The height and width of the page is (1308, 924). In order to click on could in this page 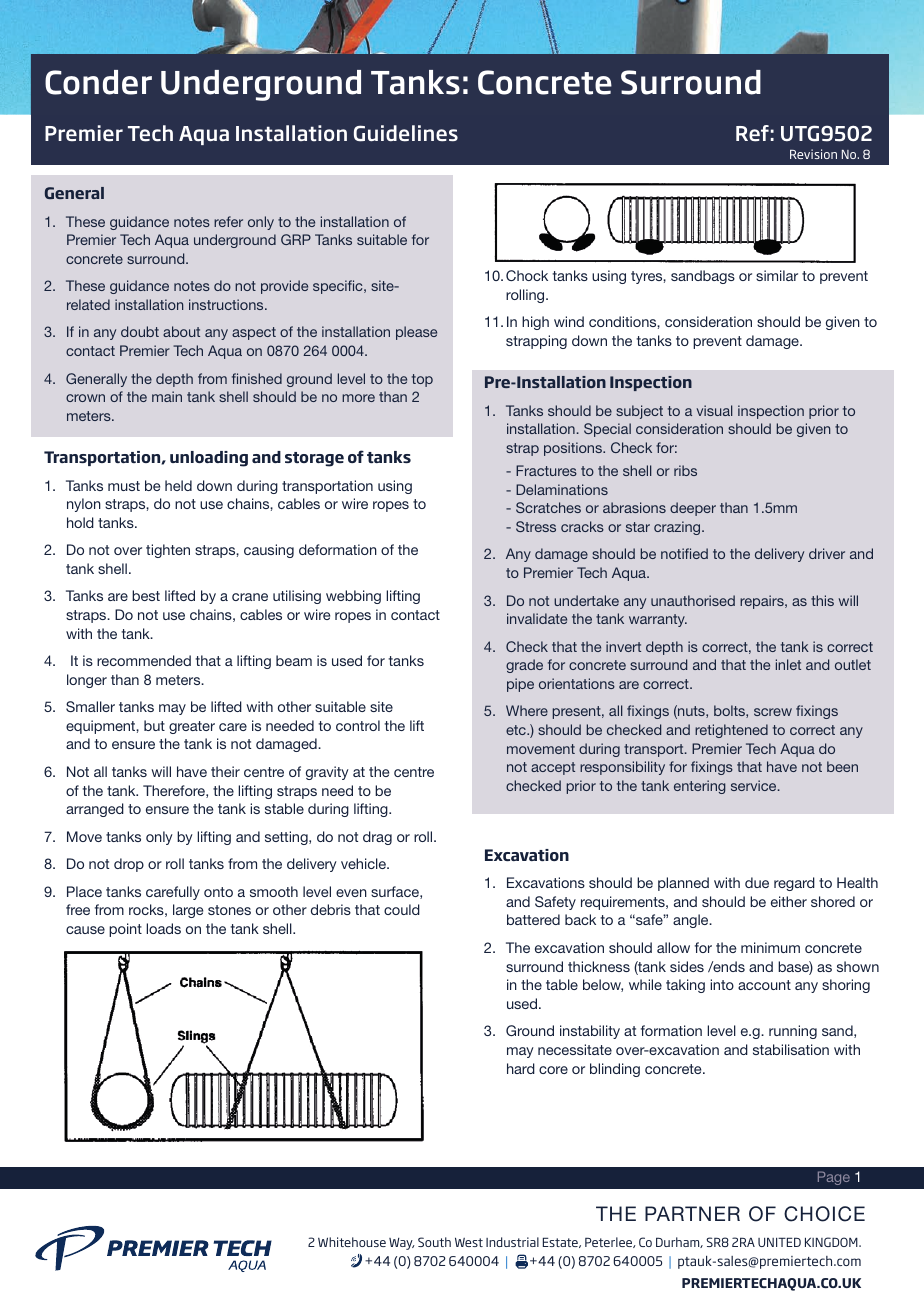, I will do `click(402, 909)`.
